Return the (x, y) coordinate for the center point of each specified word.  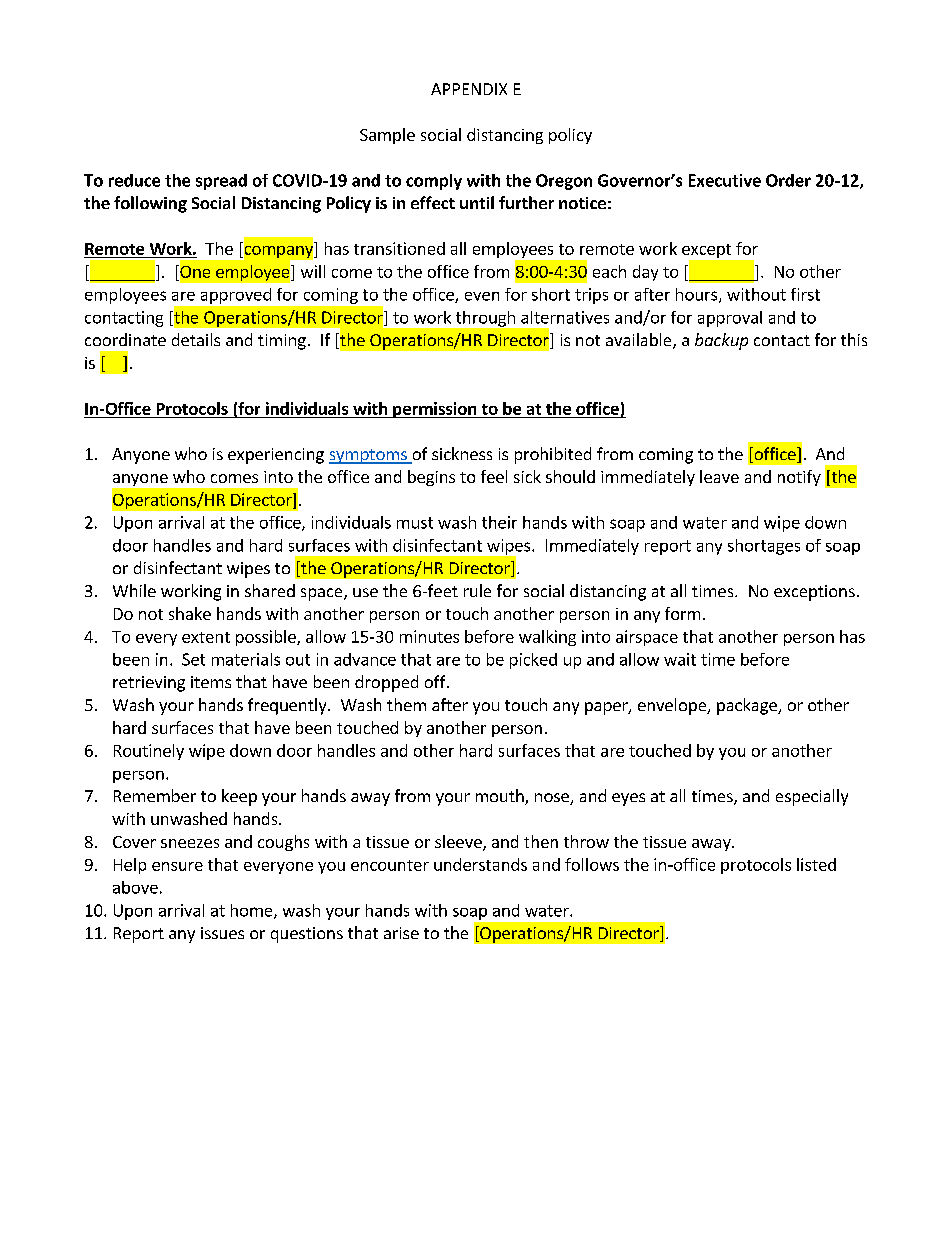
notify (799, 478)
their (499, 522)
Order (788, 180)
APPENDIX (469, 89)
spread (221, 182)
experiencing (276, 456)
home (253, 911)
